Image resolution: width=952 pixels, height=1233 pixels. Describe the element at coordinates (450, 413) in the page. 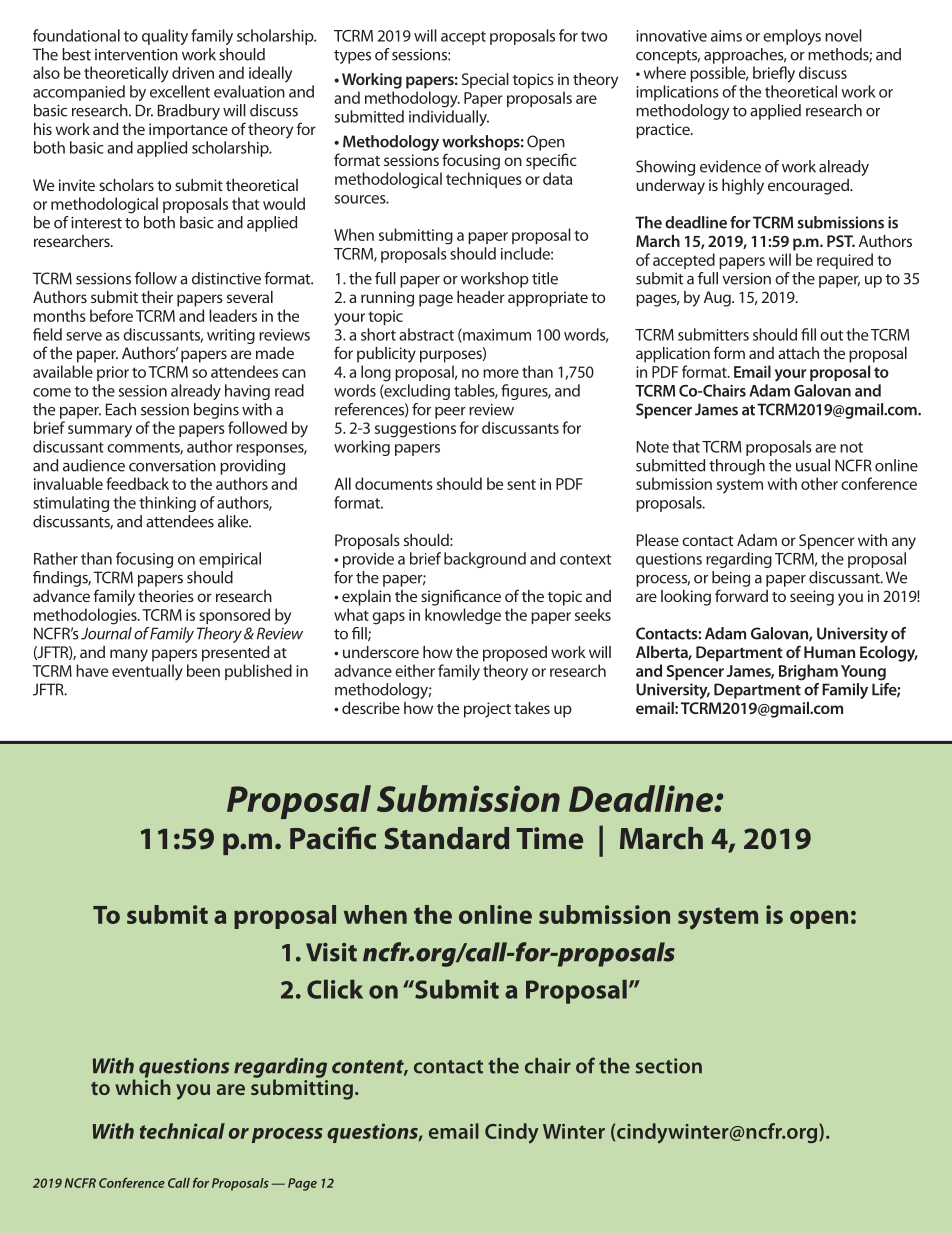

I see `peer` at that location.
